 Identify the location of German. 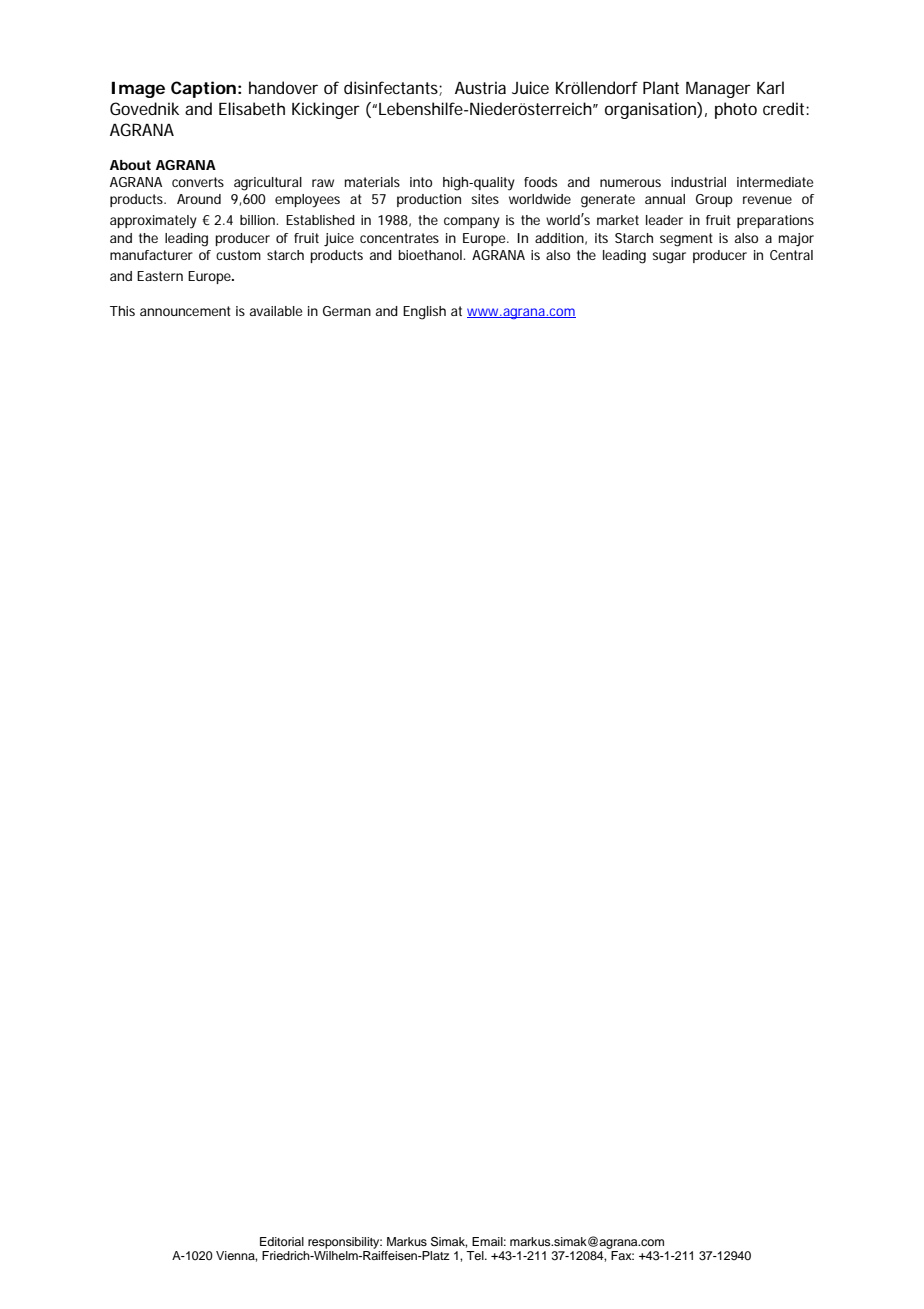
(347, 311).
